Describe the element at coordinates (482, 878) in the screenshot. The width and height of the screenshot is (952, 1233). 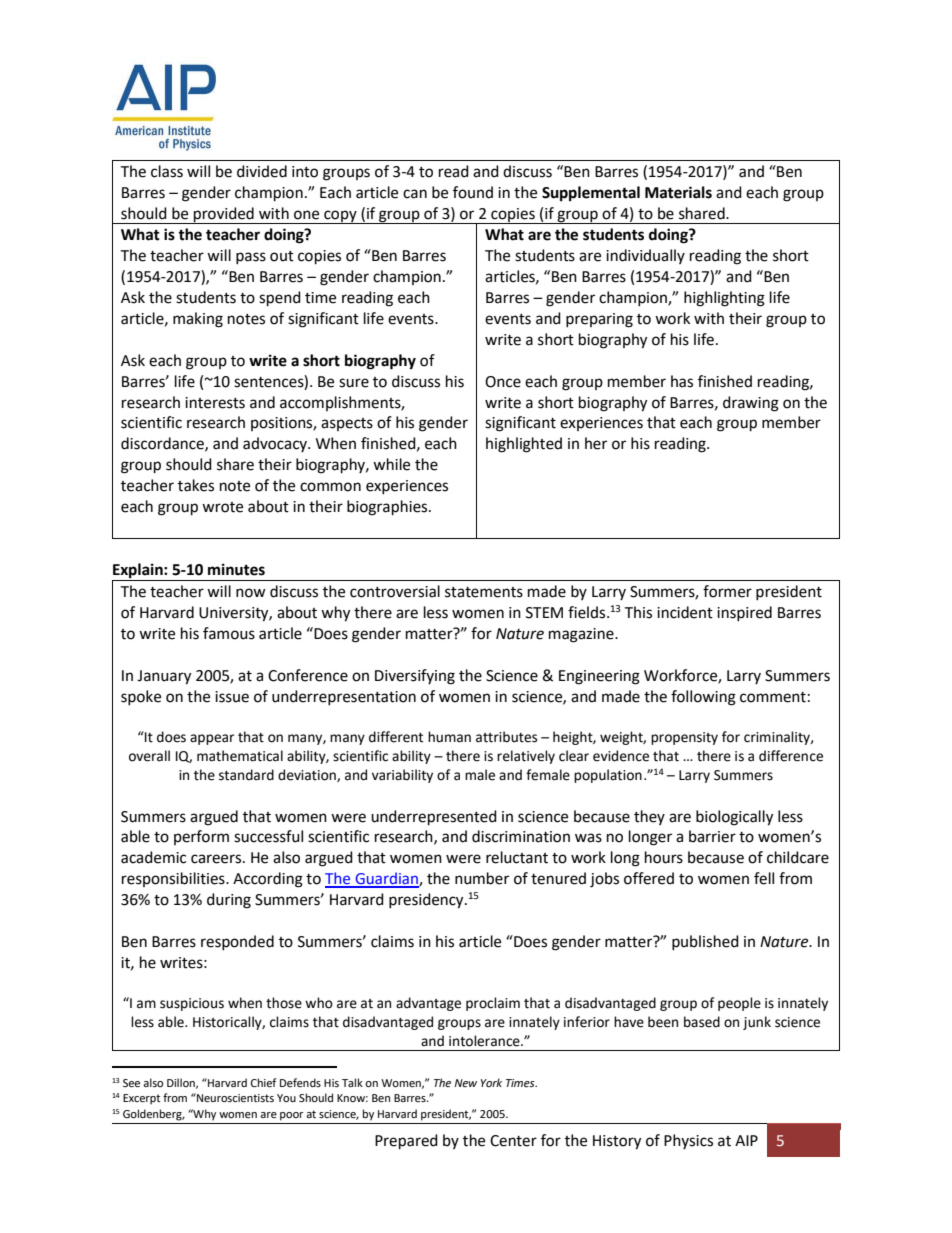
I see `number` at that location.
